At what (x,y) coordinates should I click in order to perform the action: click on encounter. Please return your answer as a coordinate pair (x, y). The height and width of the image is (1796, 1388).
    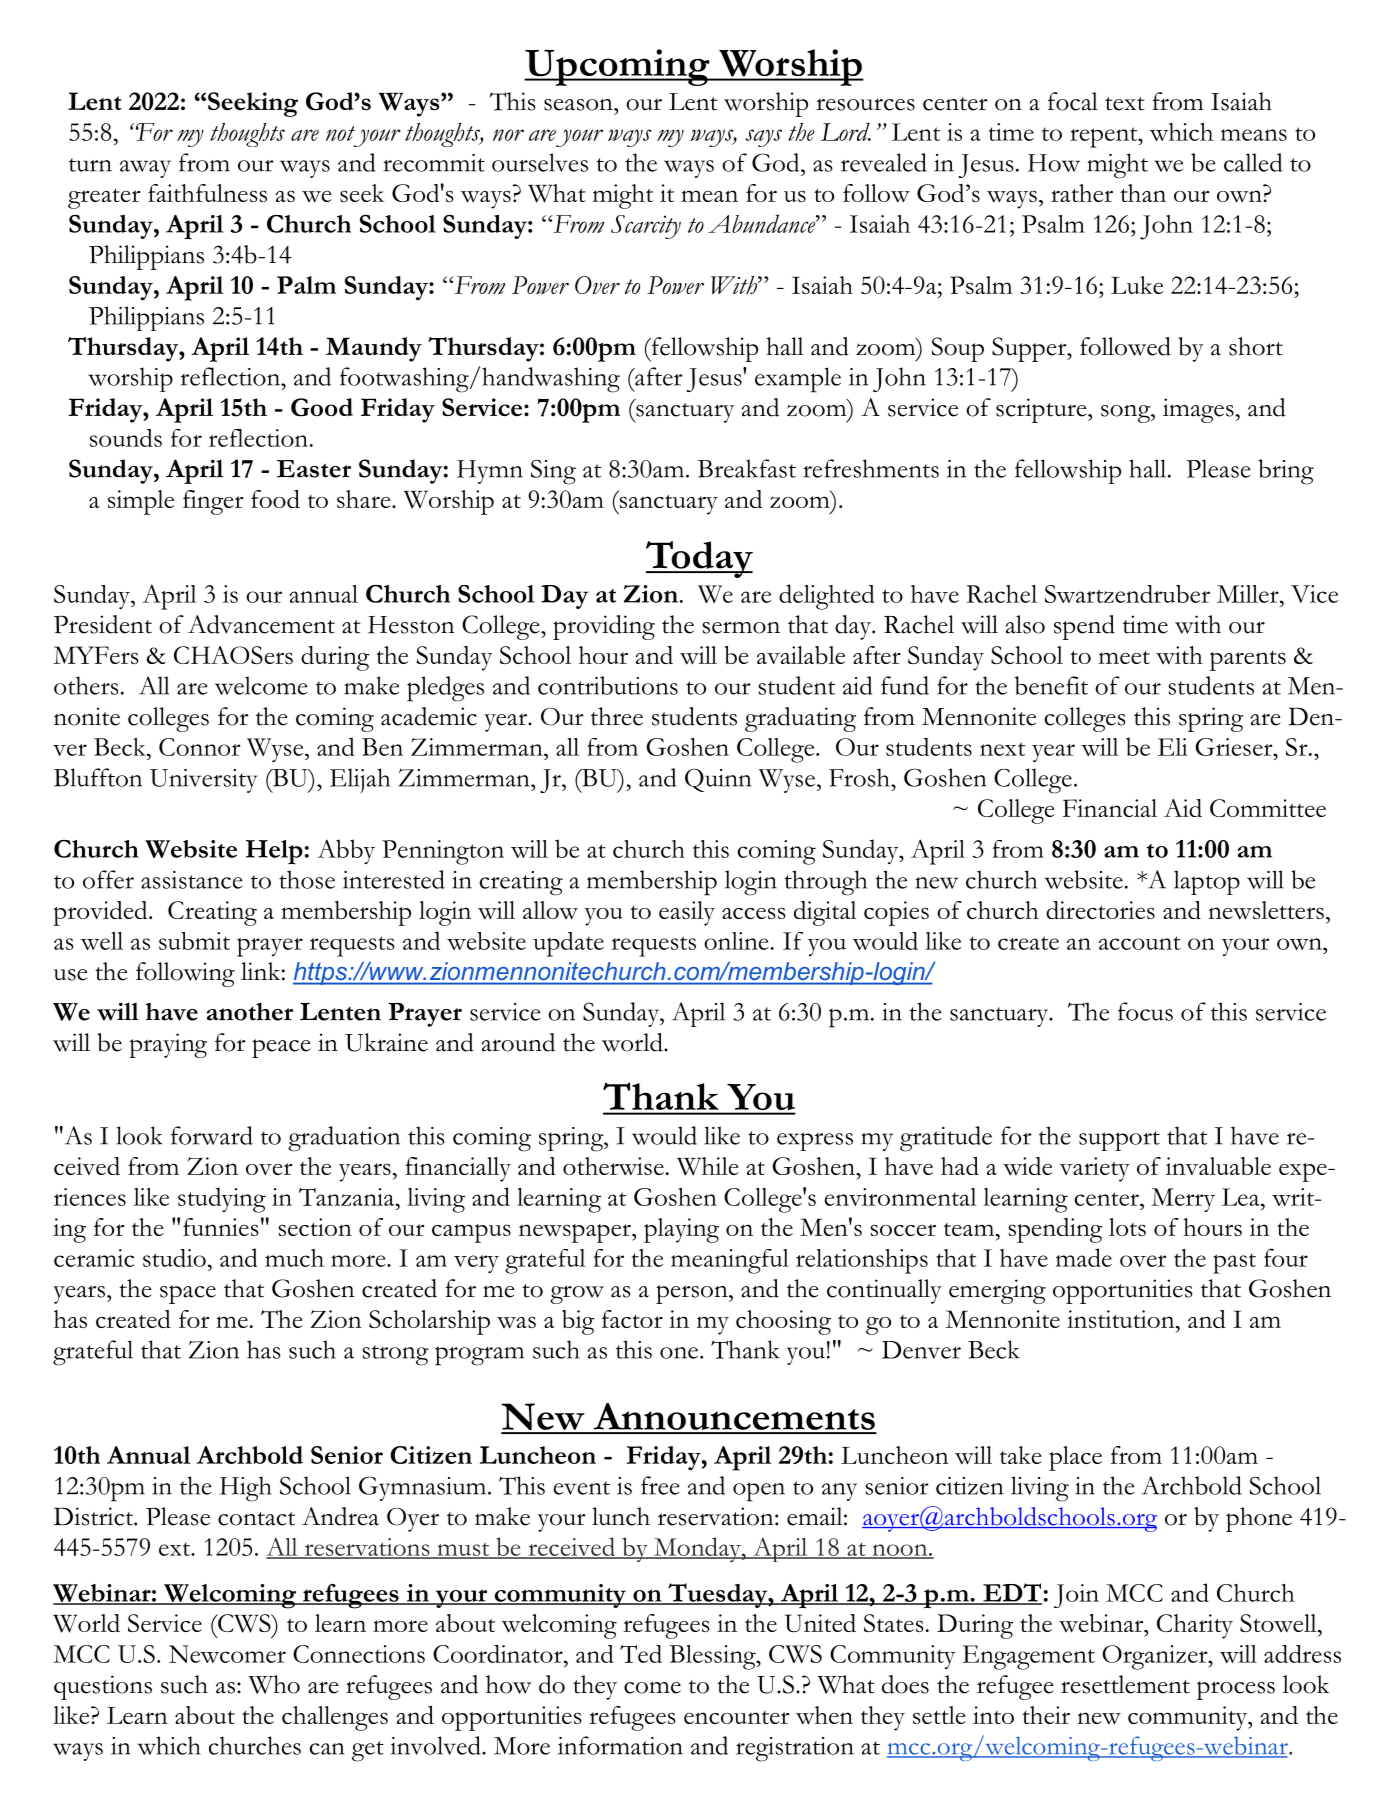
    Looking at the image, I should click on (736, 1717).
